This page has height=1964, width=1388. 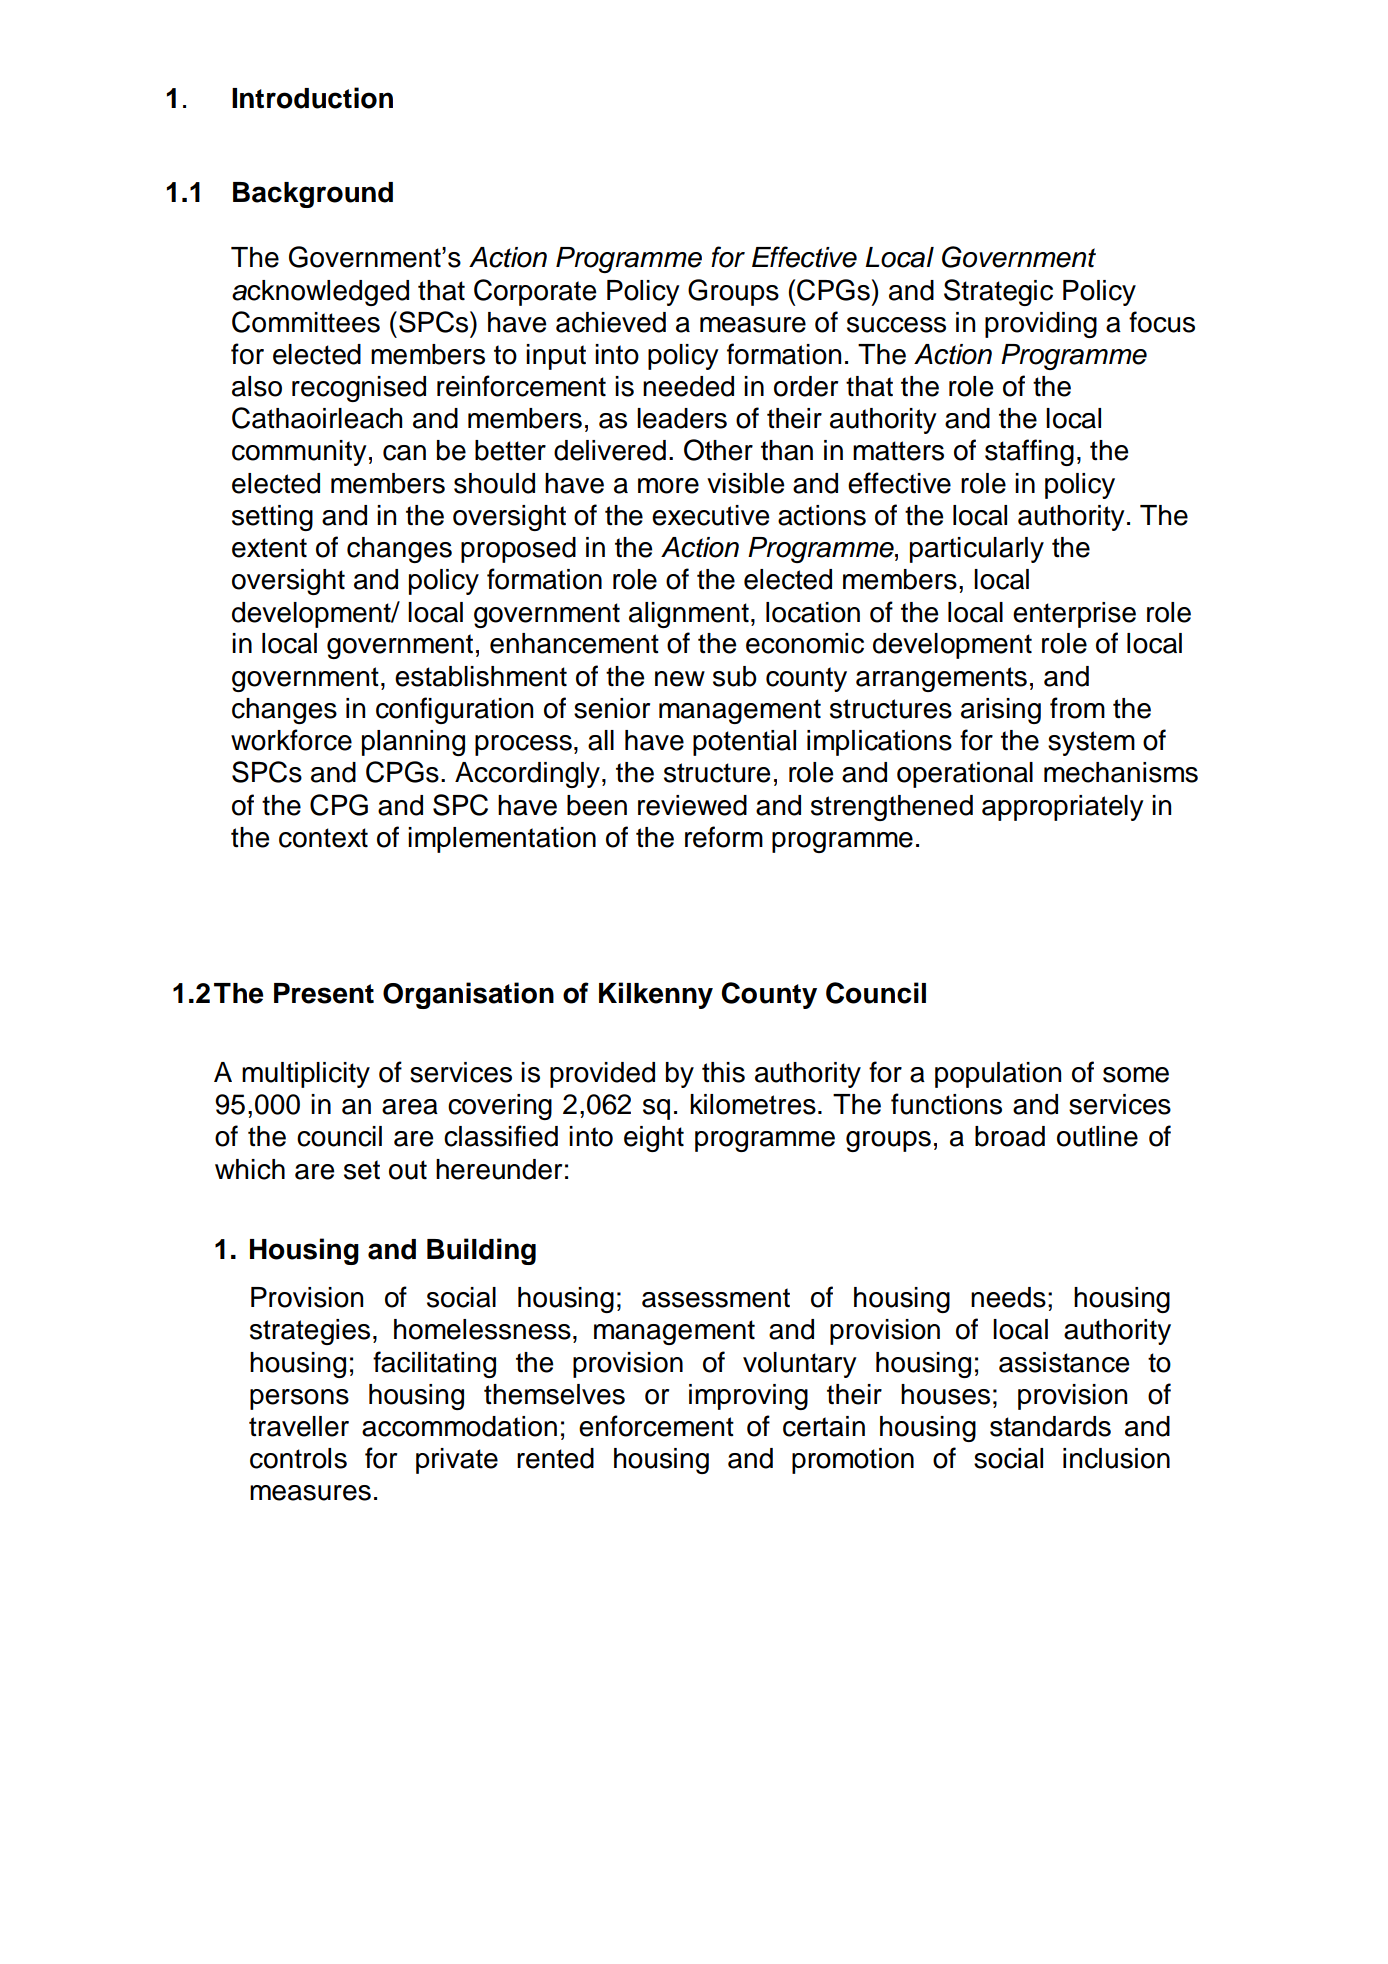 What do you see at coordinates (611, 322) in the page?
I see `achieved` at bounding box center [611, 322].
